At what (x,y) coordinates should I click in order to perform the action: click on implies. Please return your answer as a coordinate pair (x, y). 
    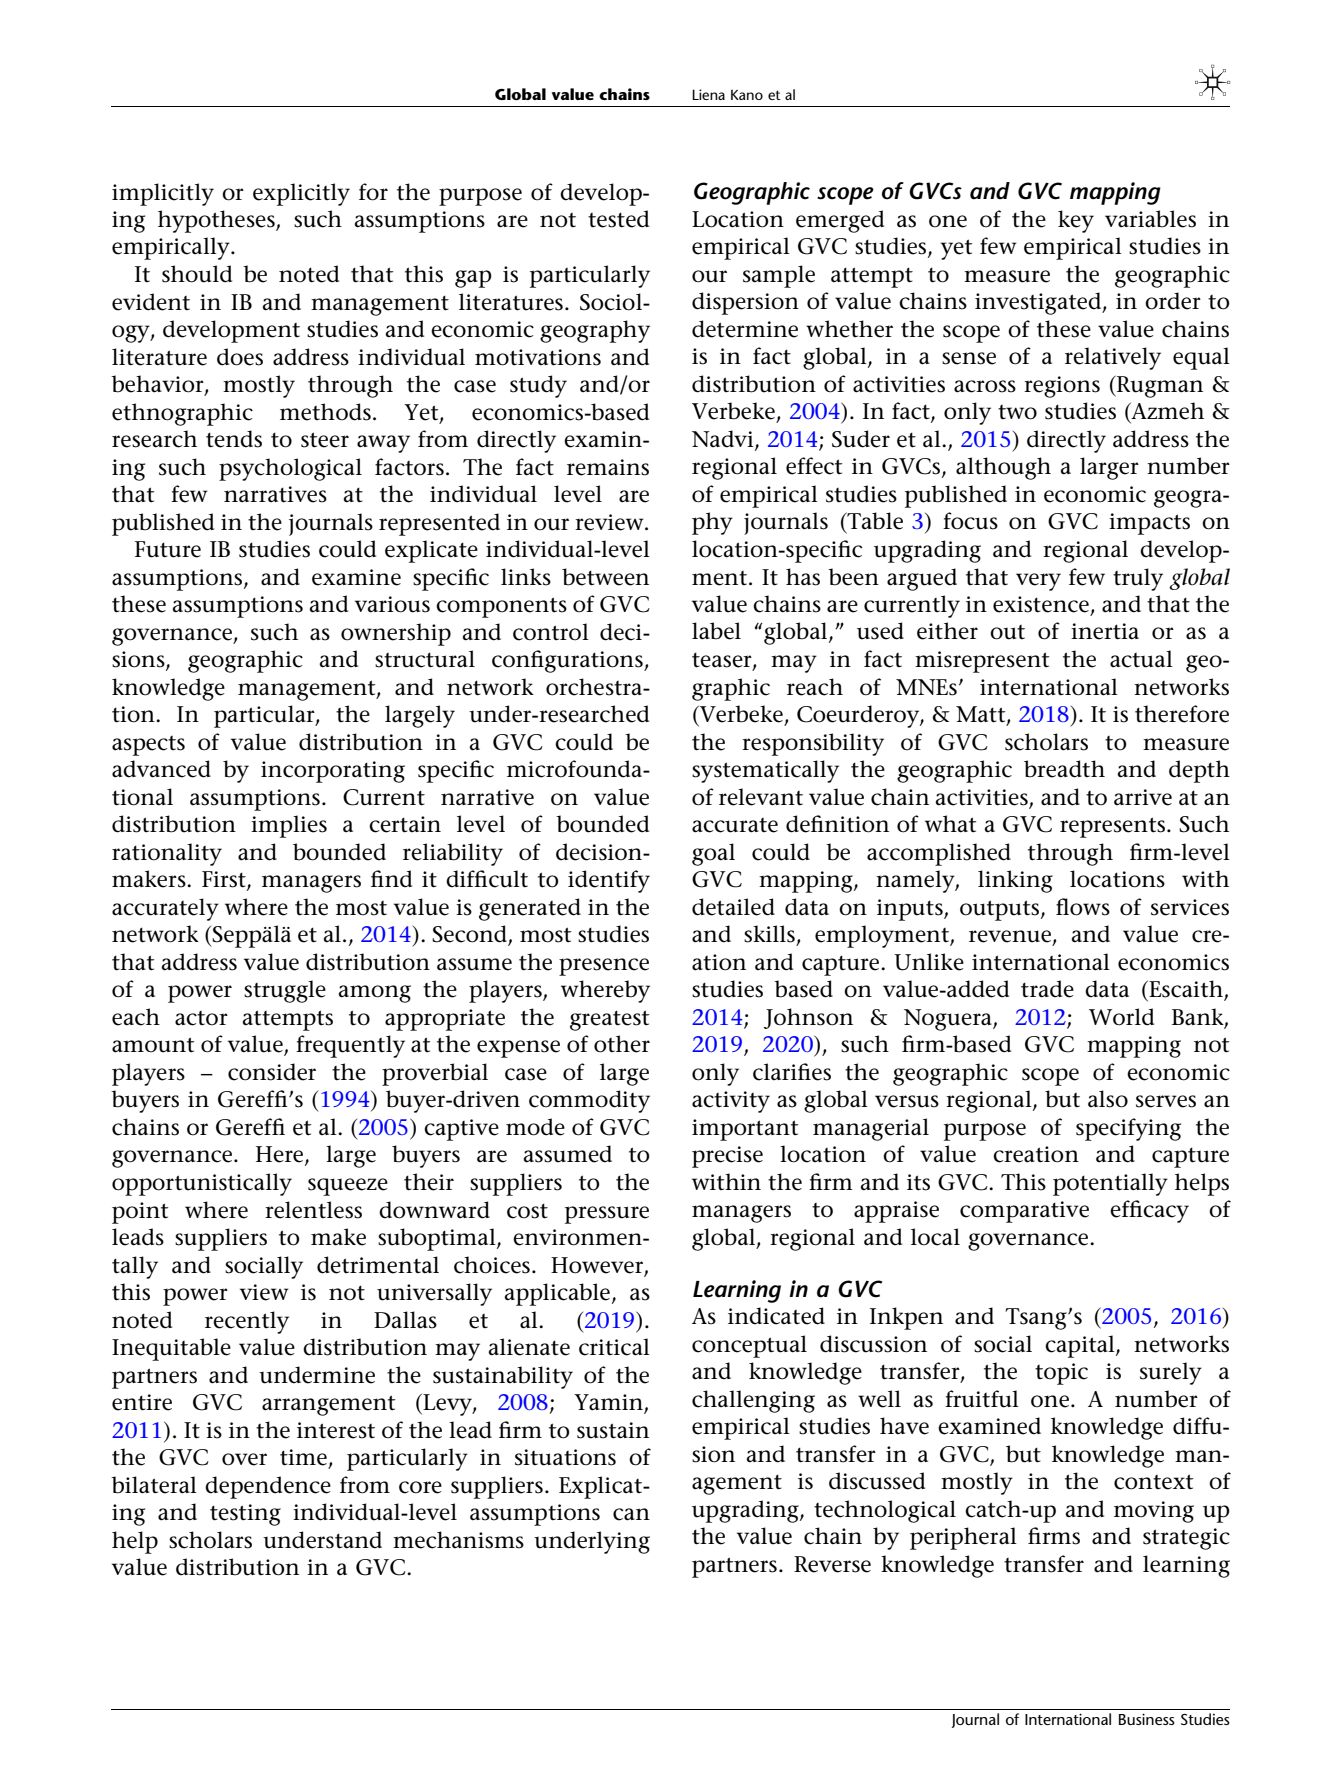
    Looking at the image, I should click on (289, 826).
